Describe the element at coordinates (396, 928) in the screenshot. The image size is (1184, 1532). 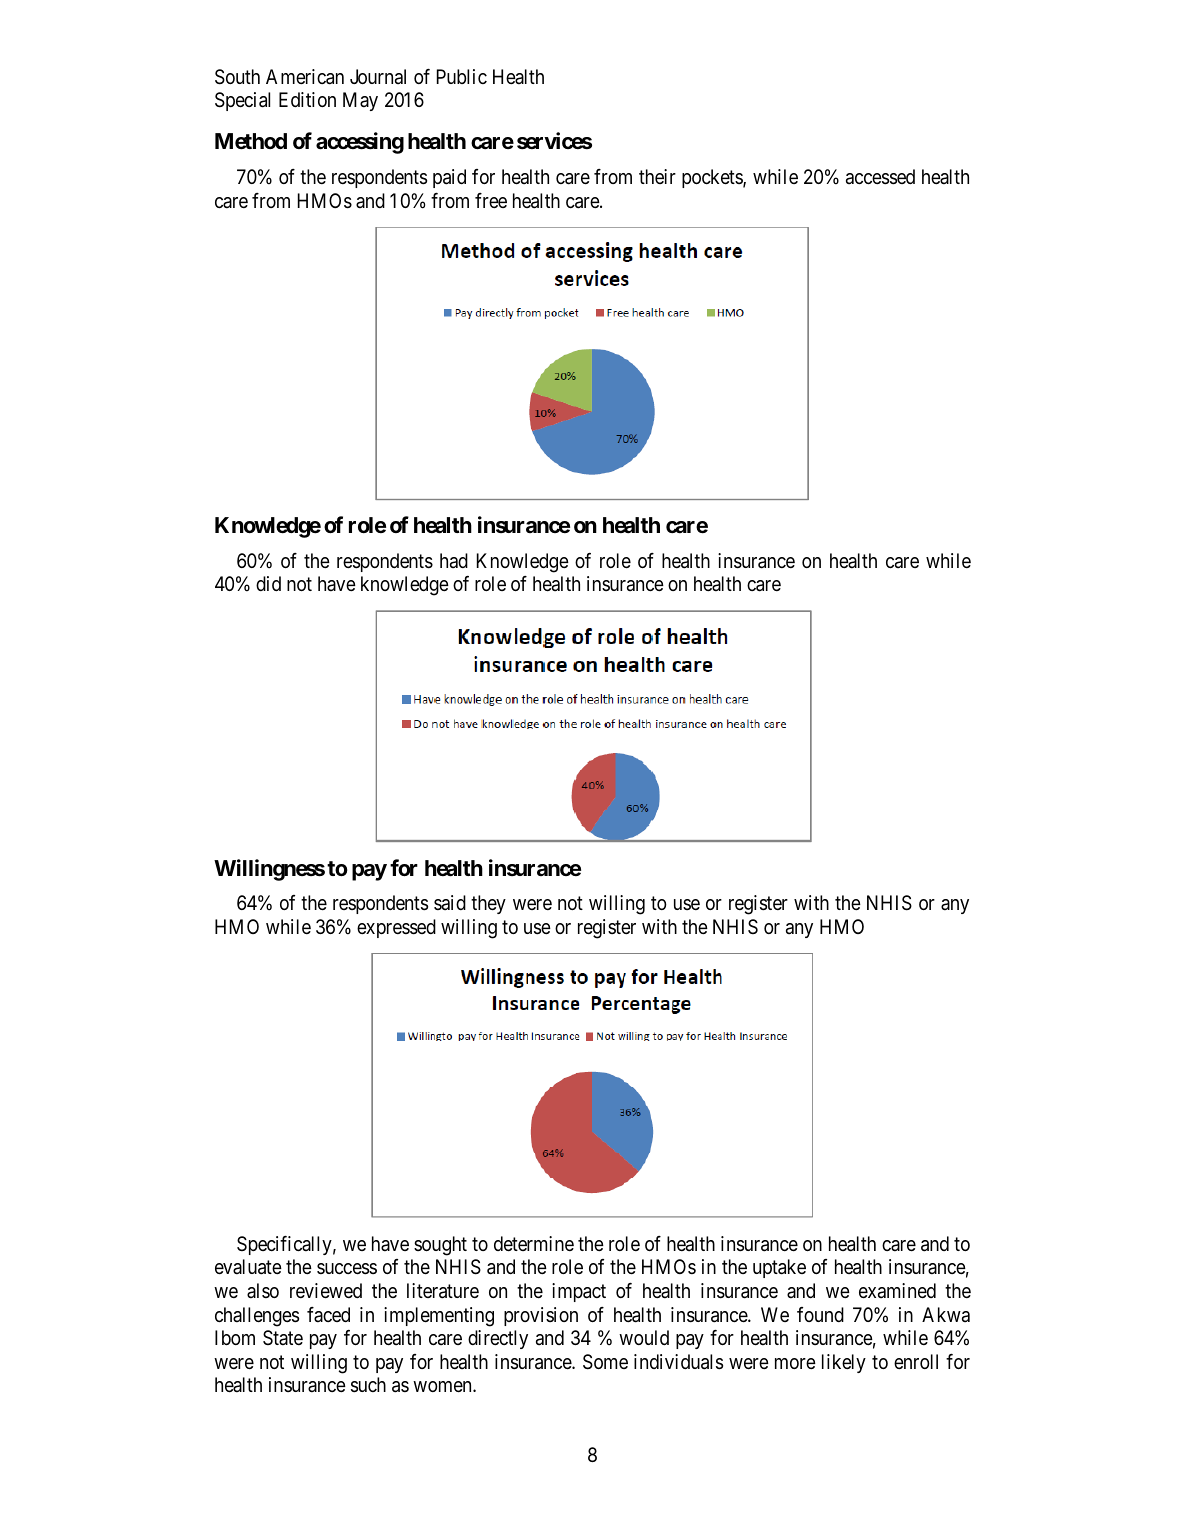
I see `expressed` at that location.
